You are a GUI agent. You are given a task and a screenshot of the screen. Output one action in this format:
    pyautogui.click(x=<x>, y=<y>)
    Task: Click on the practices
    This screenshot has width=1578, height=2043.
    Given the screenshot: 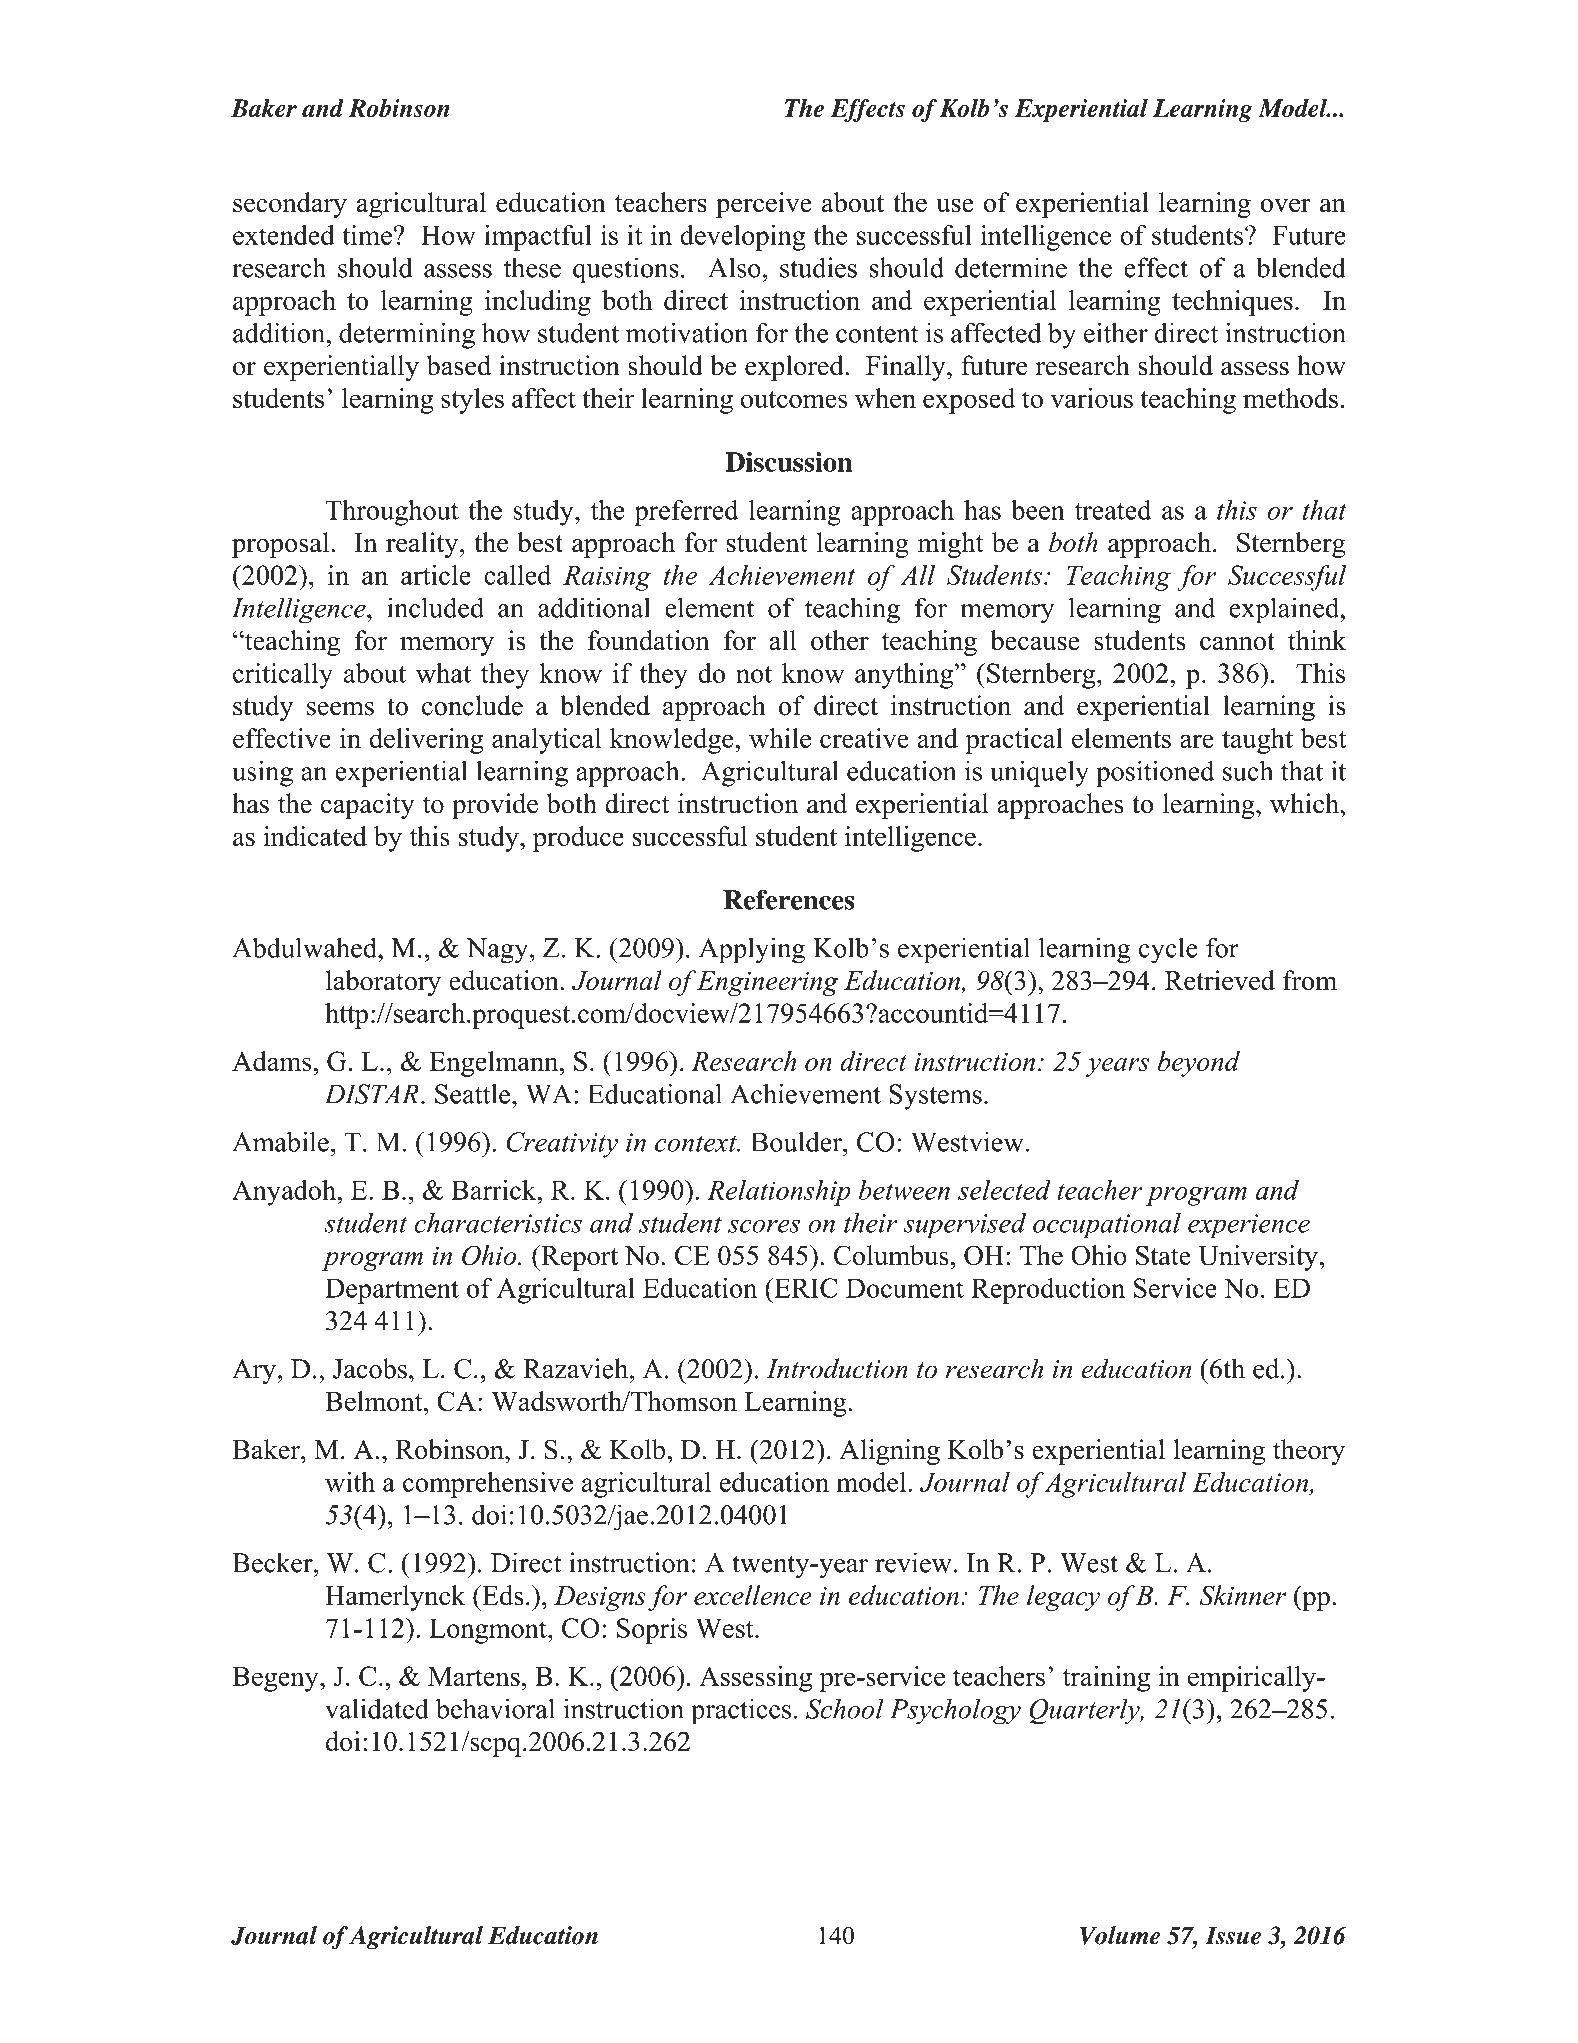 What is the action you would take?
    pyautogui.click(x=741, y=1711)
